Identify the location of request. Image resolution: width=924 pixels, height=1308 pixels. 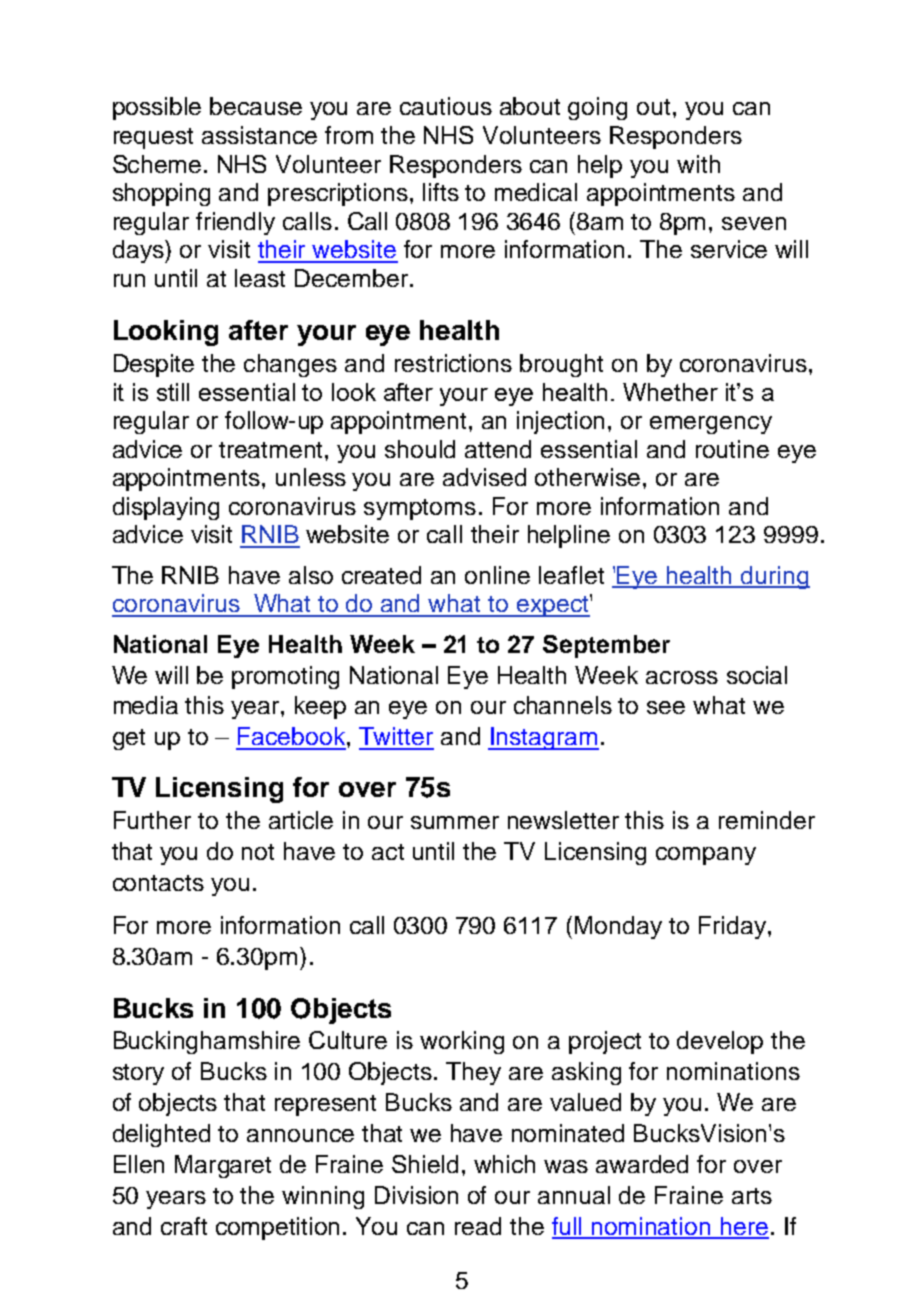
(153, 138).
